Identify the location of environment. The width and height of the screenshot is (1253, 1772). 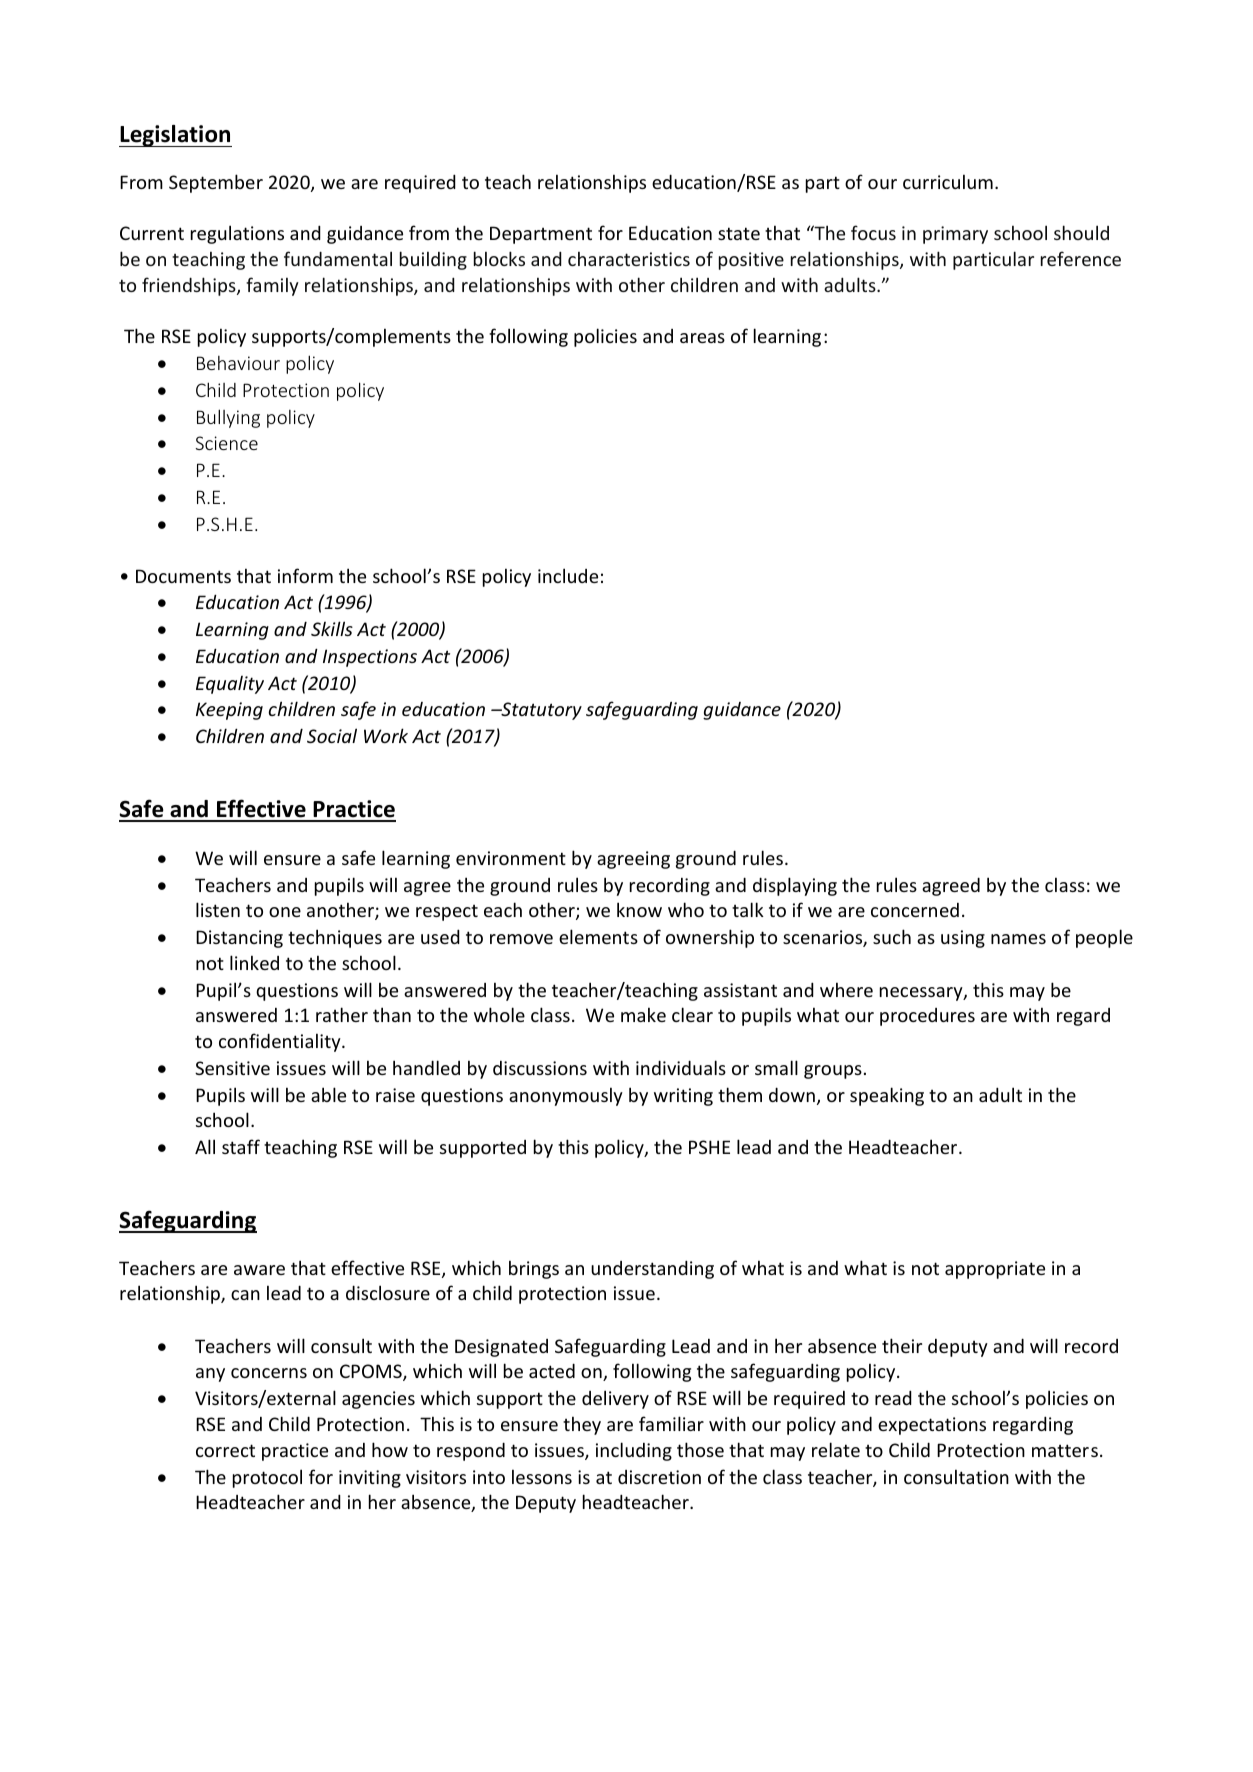
(511, 858).
